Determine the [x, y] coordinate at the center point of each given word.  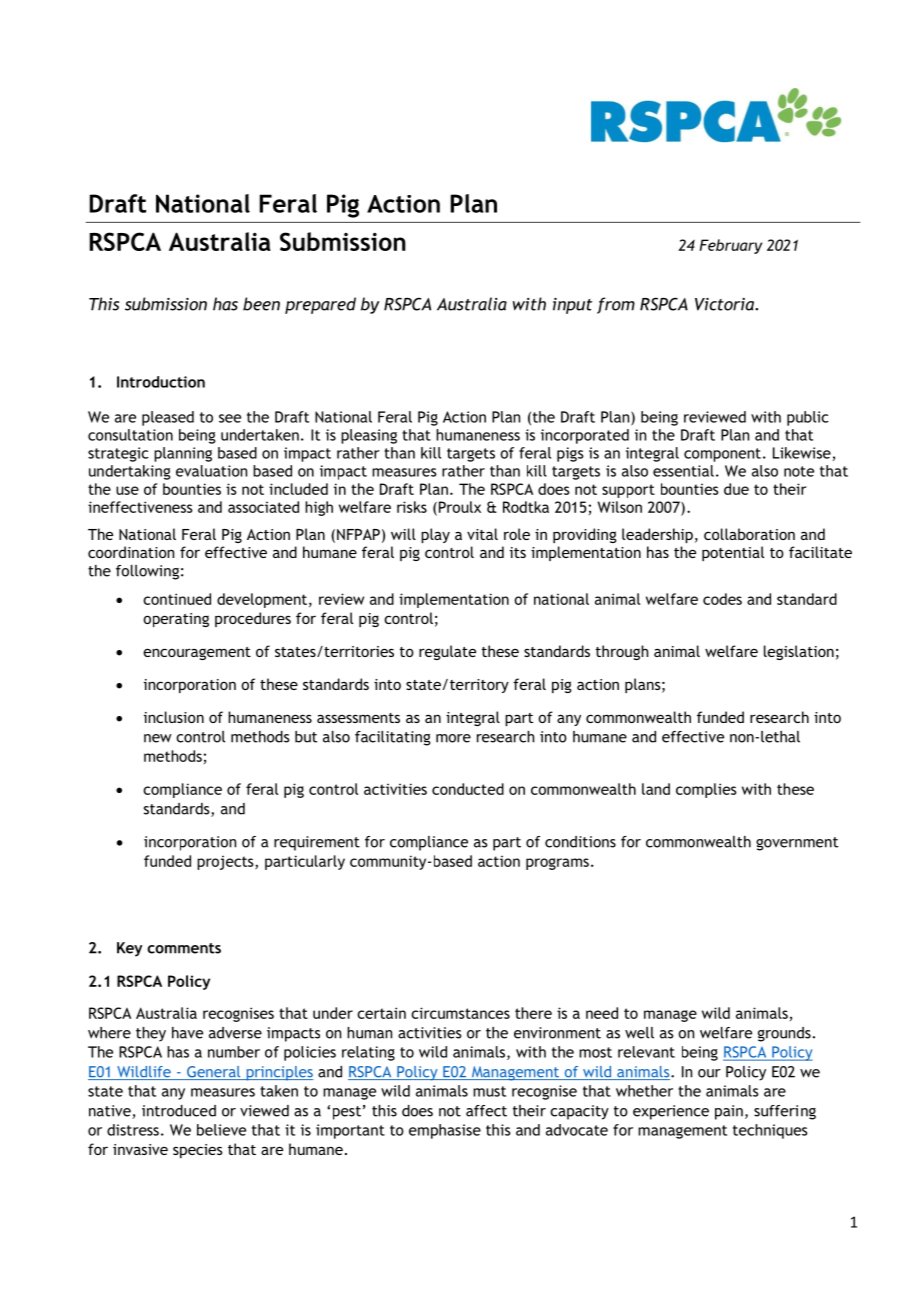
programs [557, 864]
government [797, 844]
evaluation [211, 471]
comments [184, 948]
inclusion [174, 717]
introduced [179, 1111]
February [730, 246]
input [572, 306]
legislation [799, 652]
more [453, 738]
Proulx [458, 508]
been [261, 304]
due [736, 489]
